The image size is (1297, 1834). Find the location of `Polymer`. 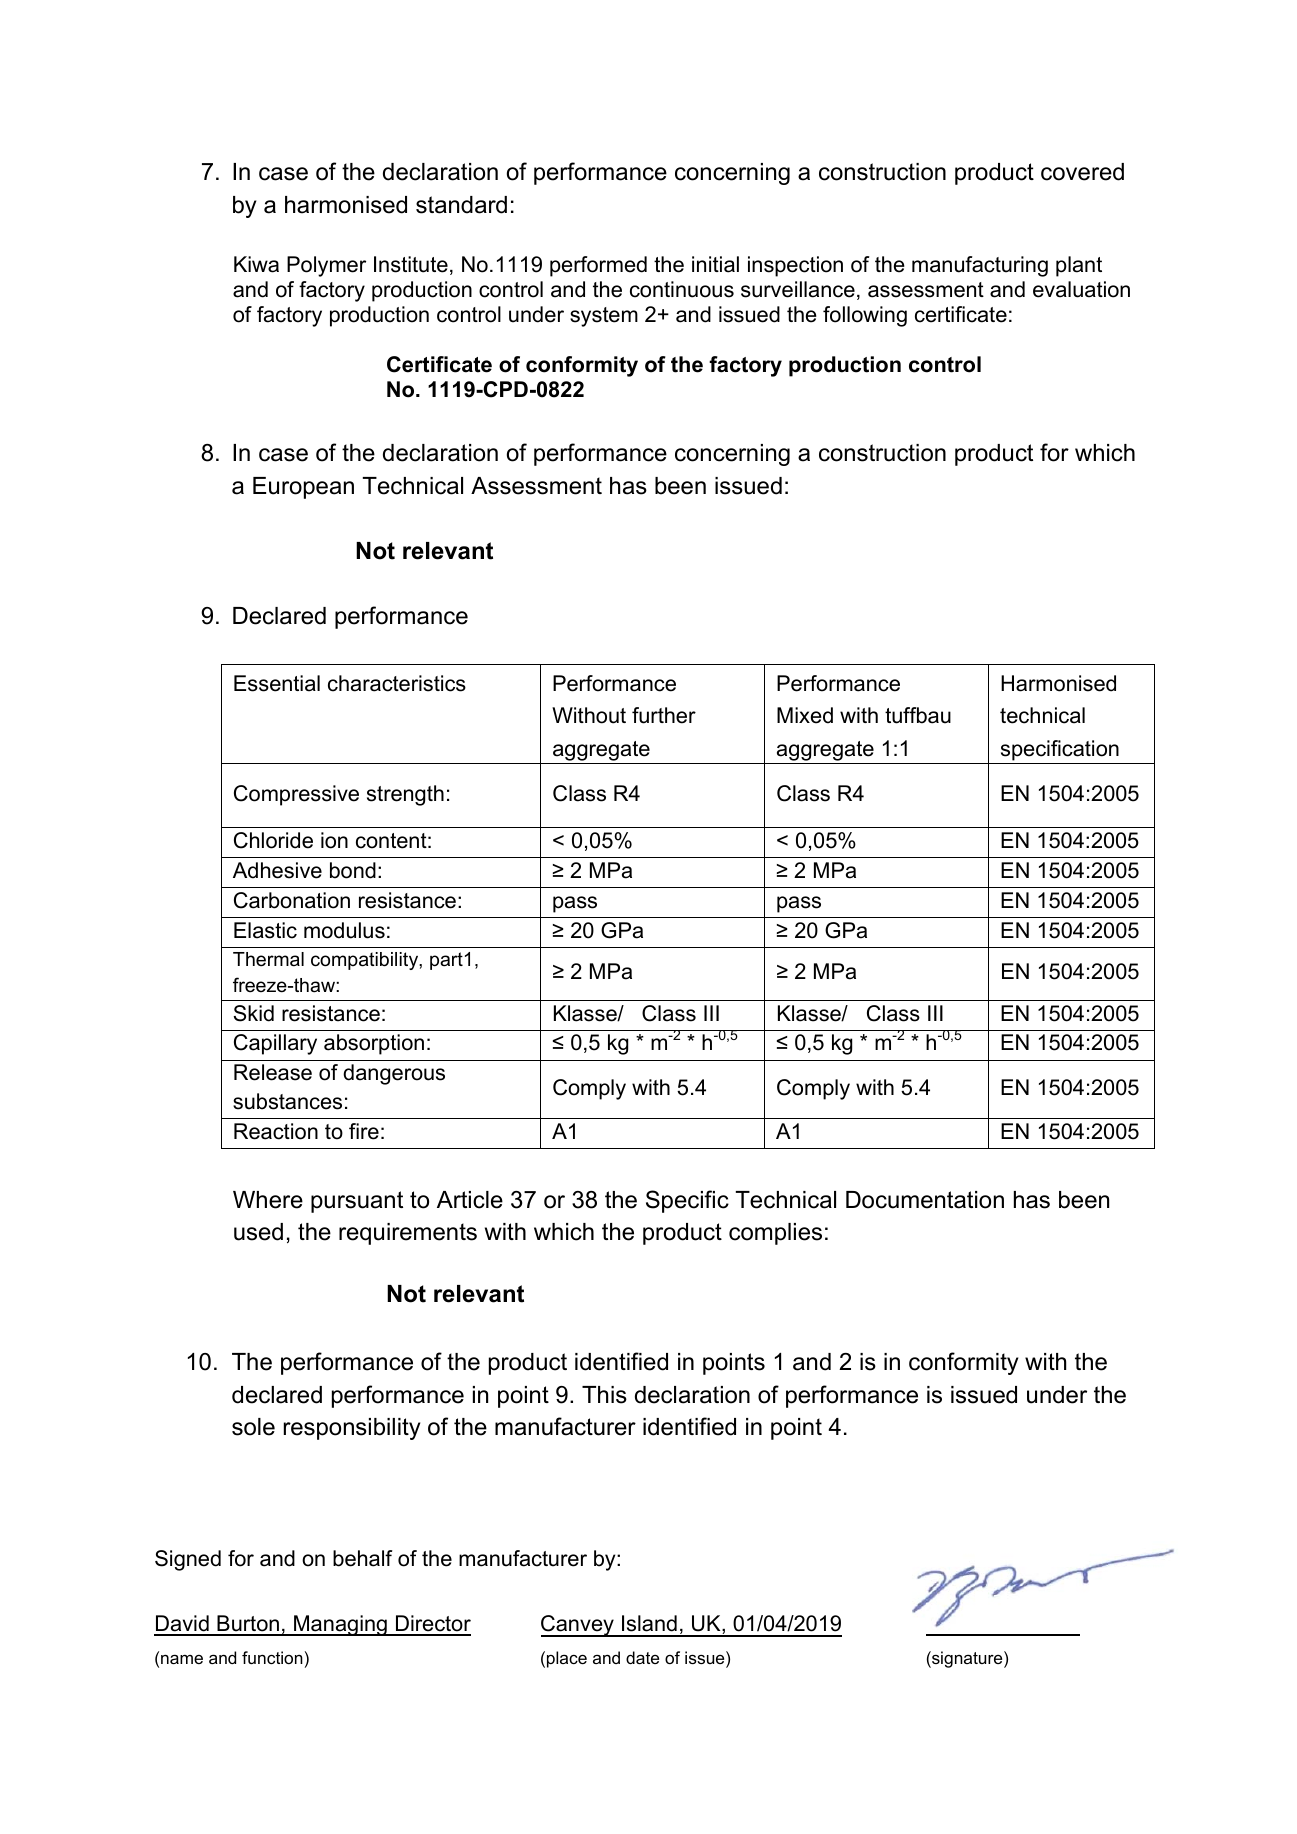

Polymer is located at coordinates (326, 266).
